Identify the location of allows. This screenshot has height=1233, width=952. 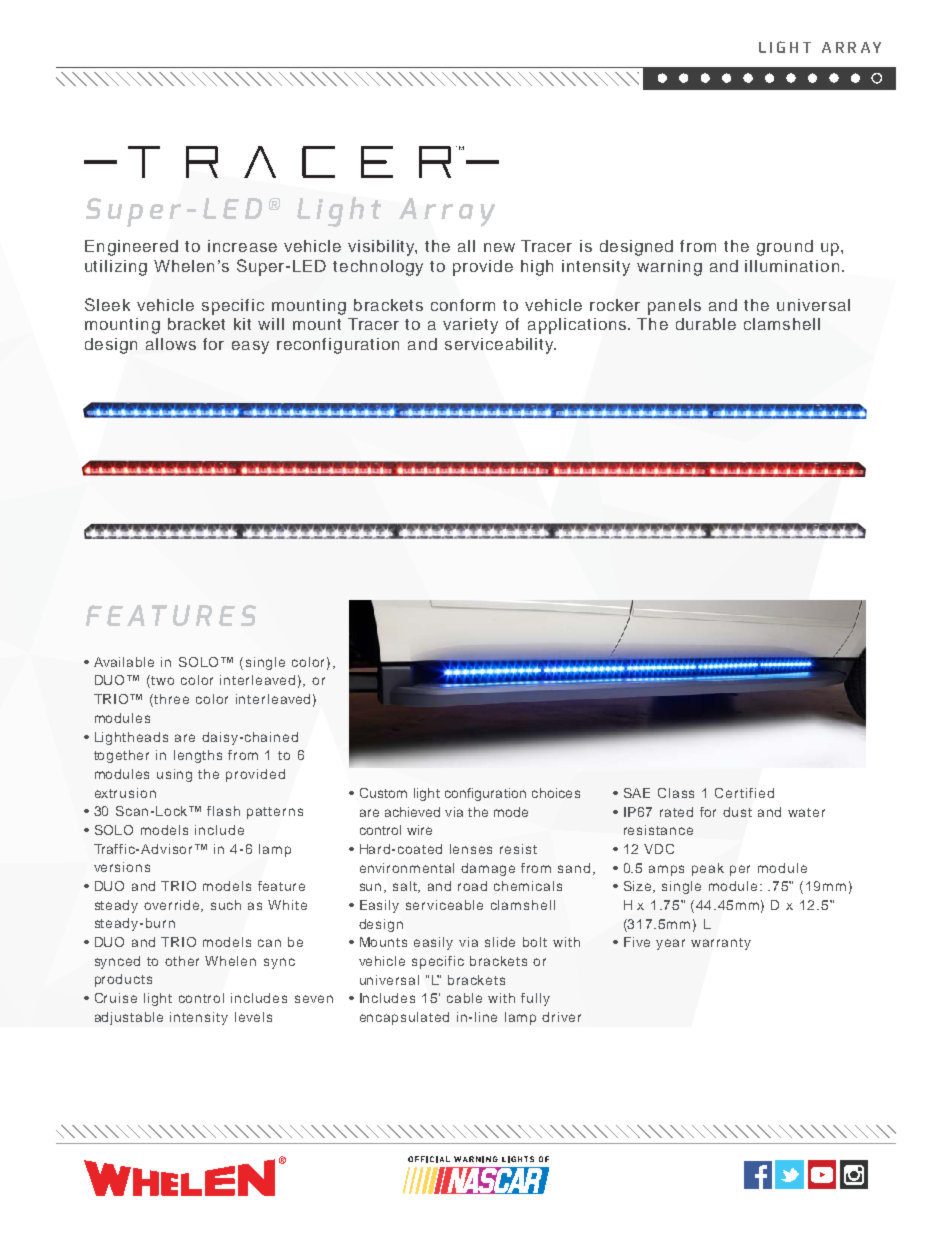
(171, 344).
